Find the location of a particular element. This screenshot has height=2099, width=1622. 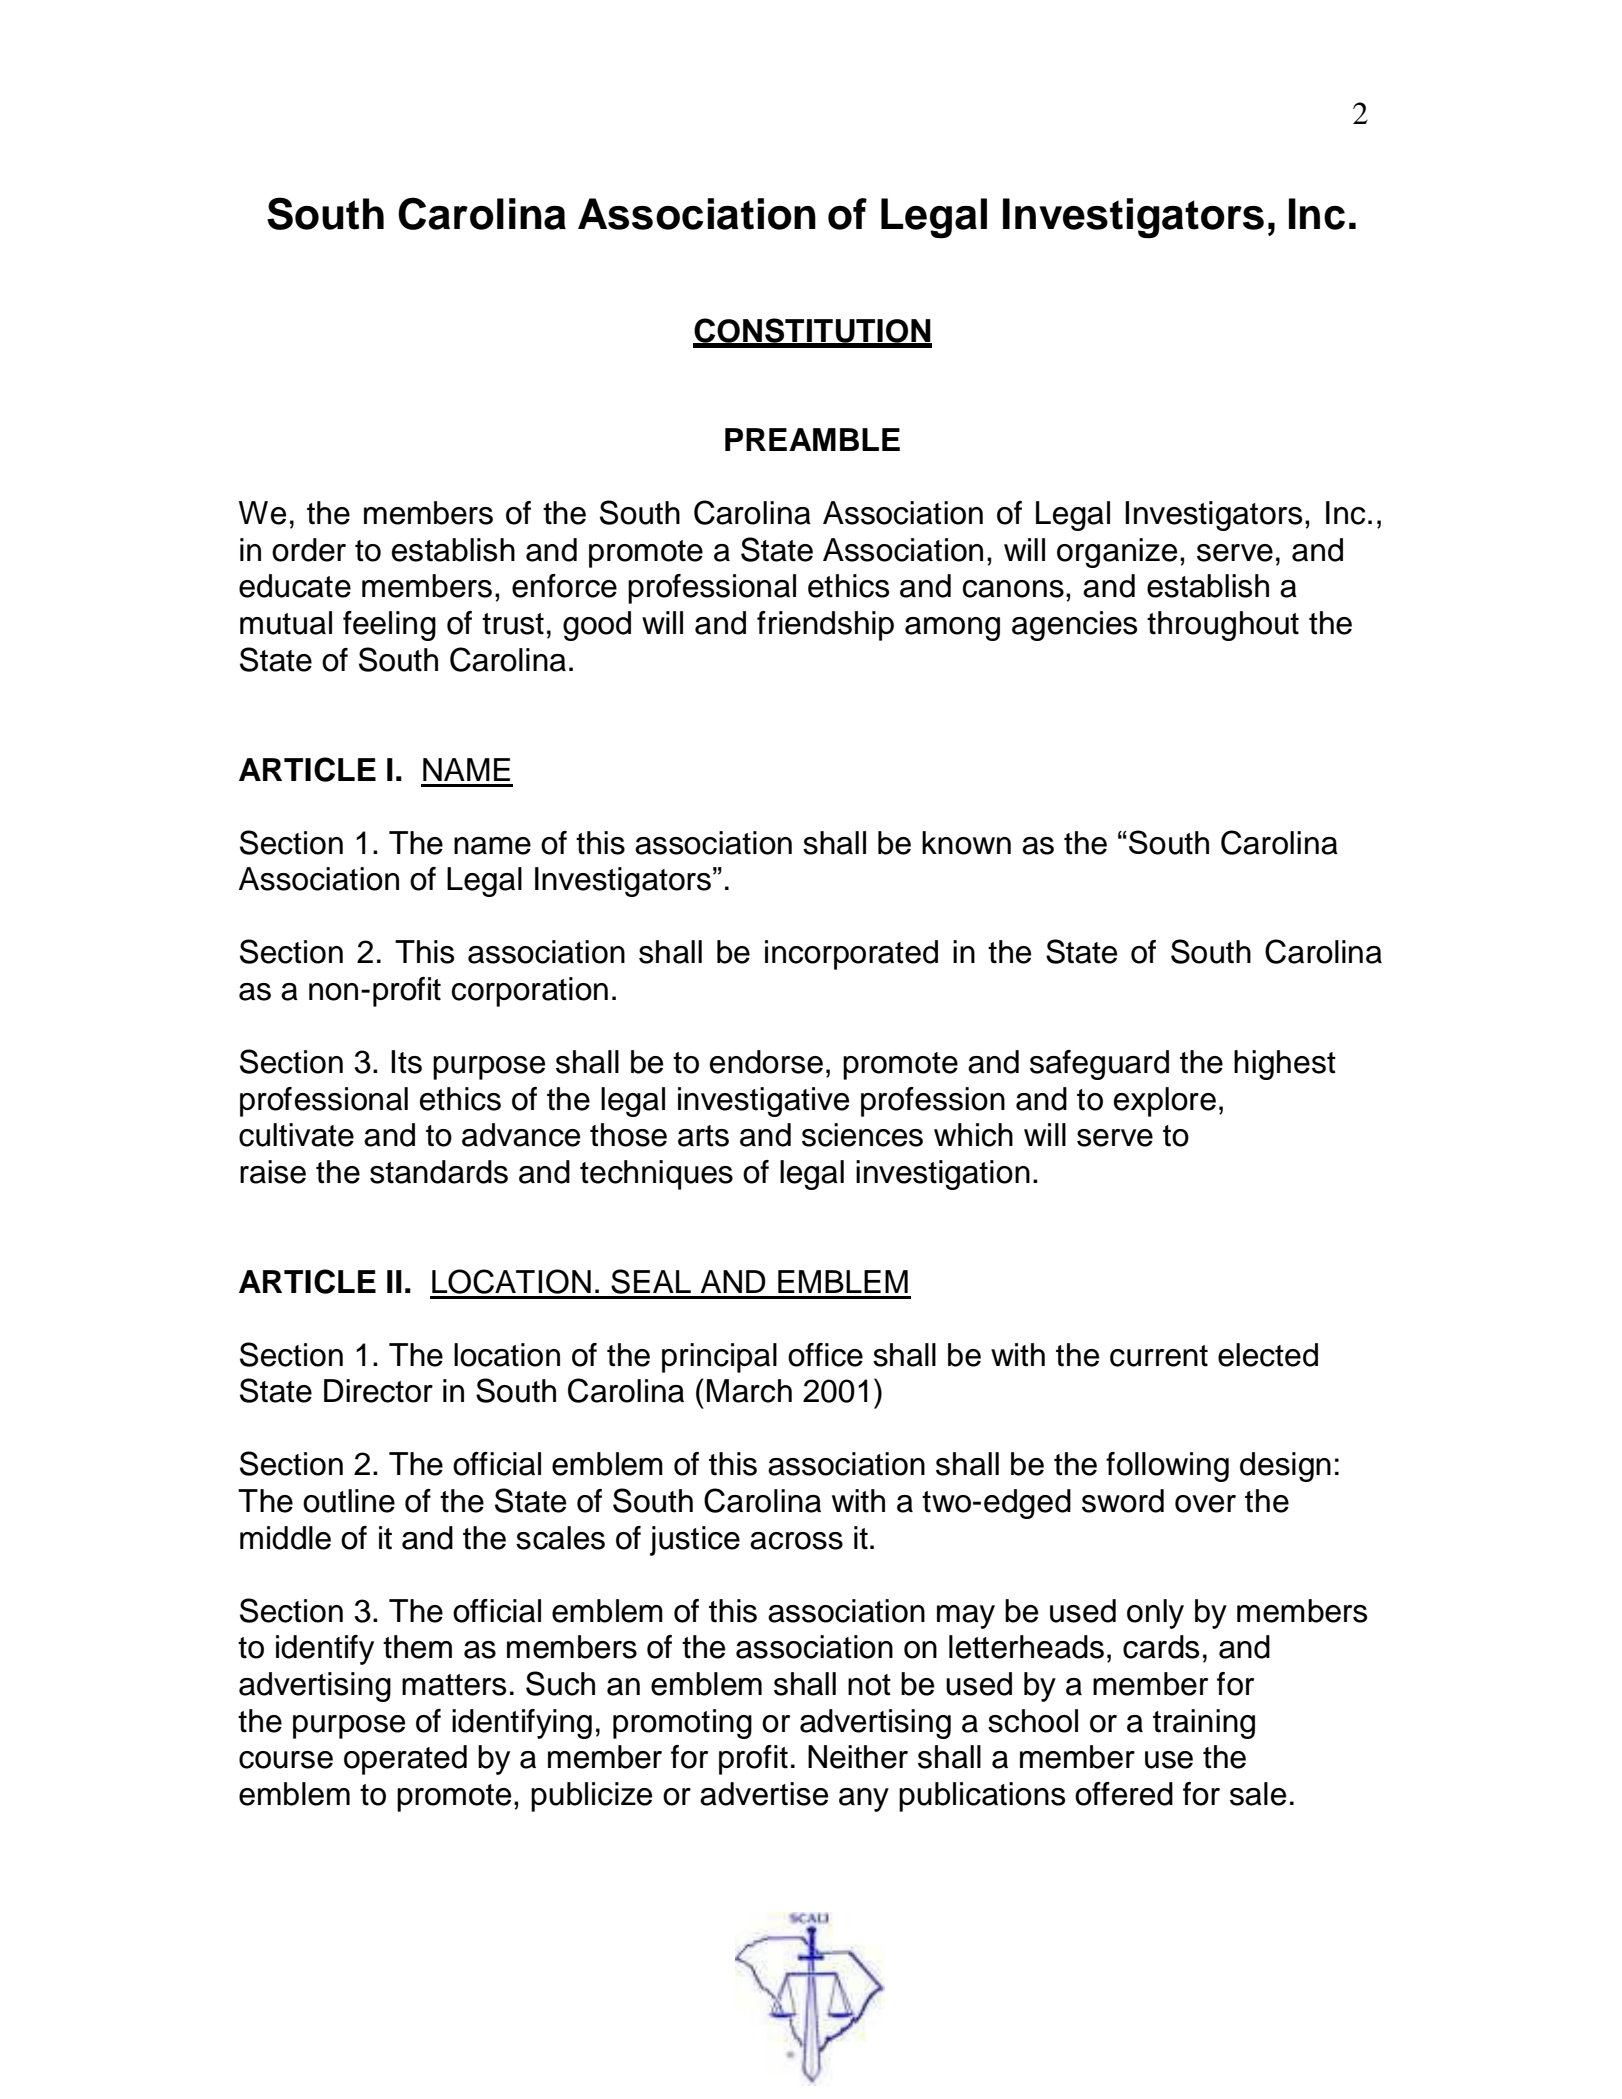

organize is located at coordinates (1117, 553).
